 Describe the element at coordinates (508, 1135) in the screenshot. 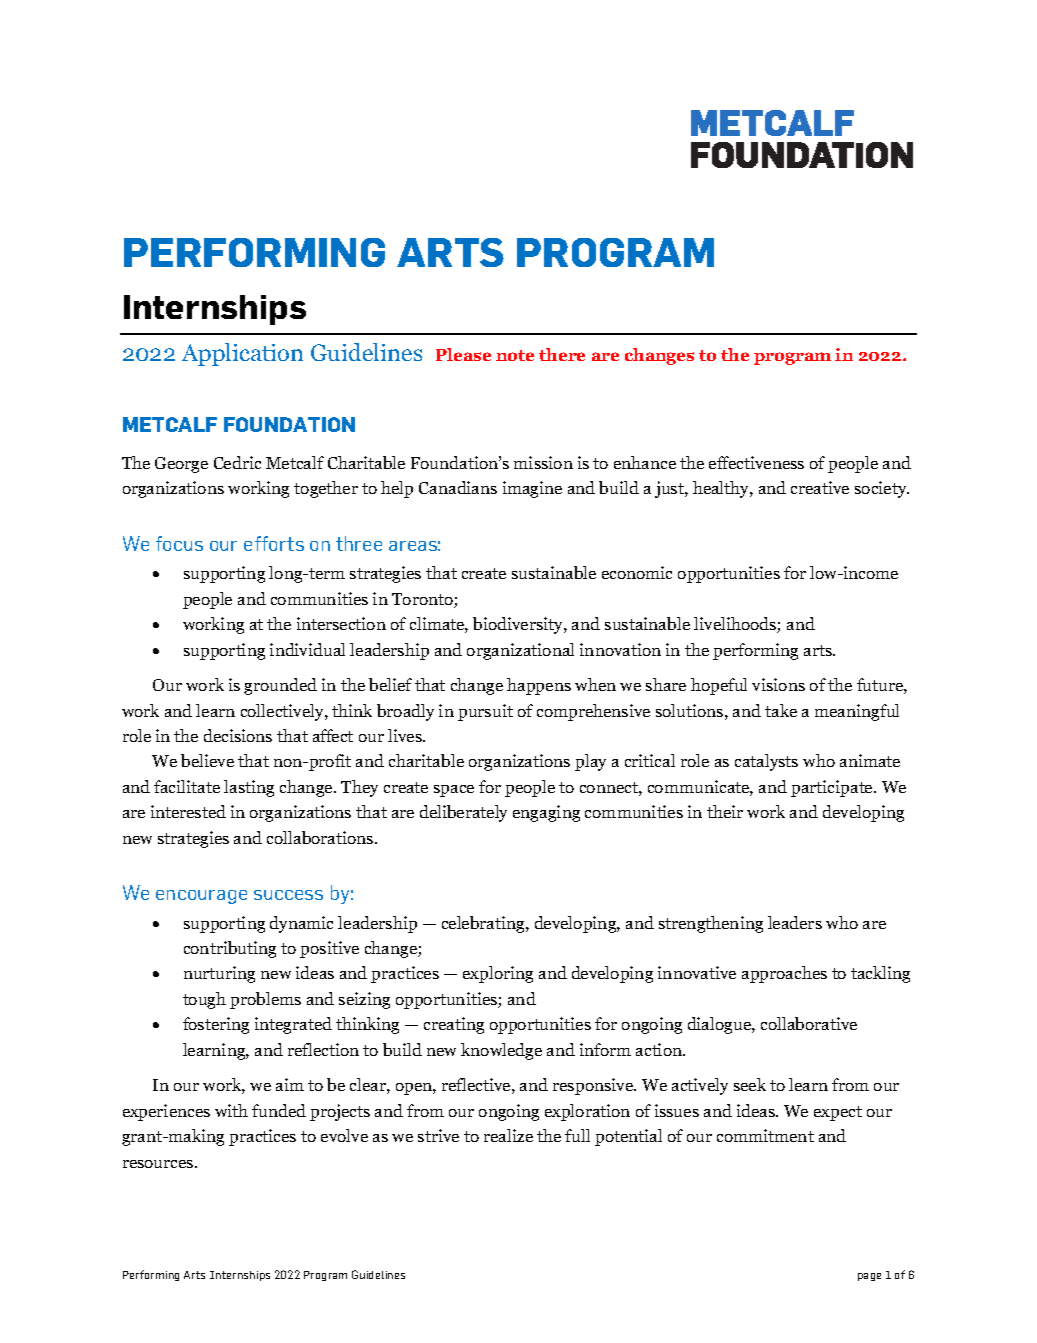

I see `realize` at that location.
